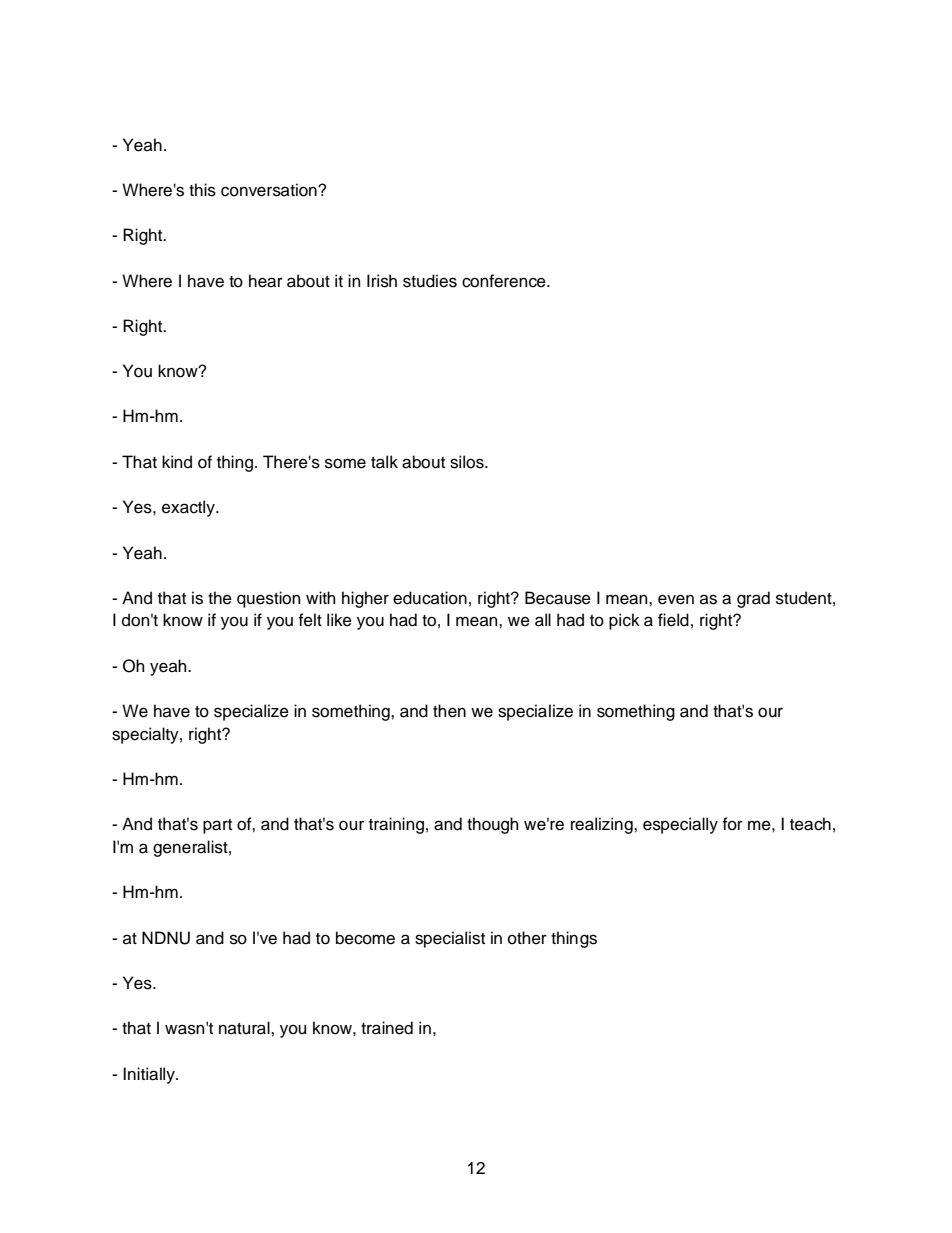 This image has height=1233, width=952. Describe the element at coordinates (753, 599) in the image. I see `grad` at that location.
